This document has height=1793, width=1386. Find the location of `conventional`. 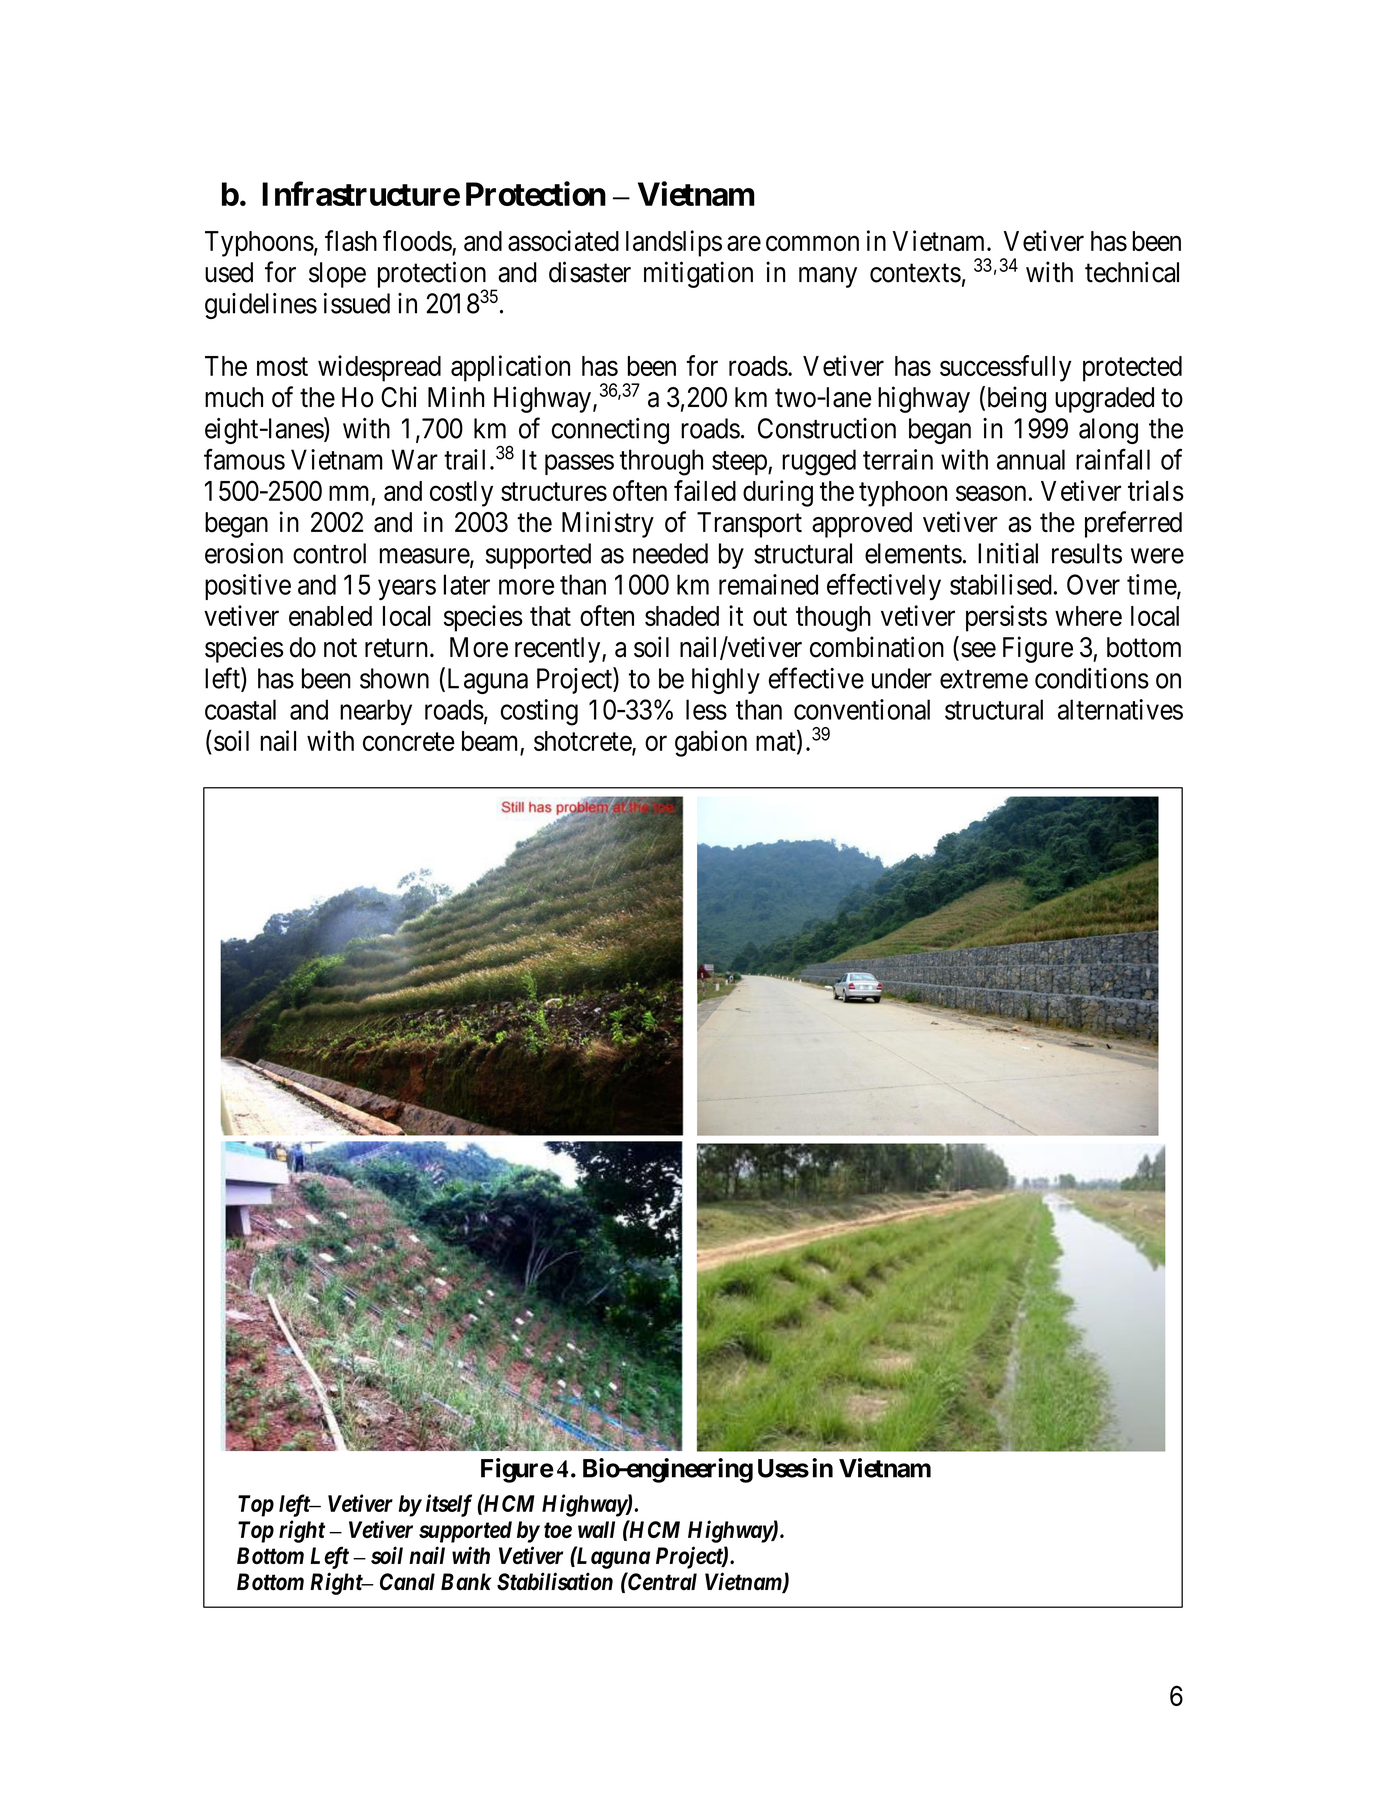

conventional is located at coordinates (862, 709).
